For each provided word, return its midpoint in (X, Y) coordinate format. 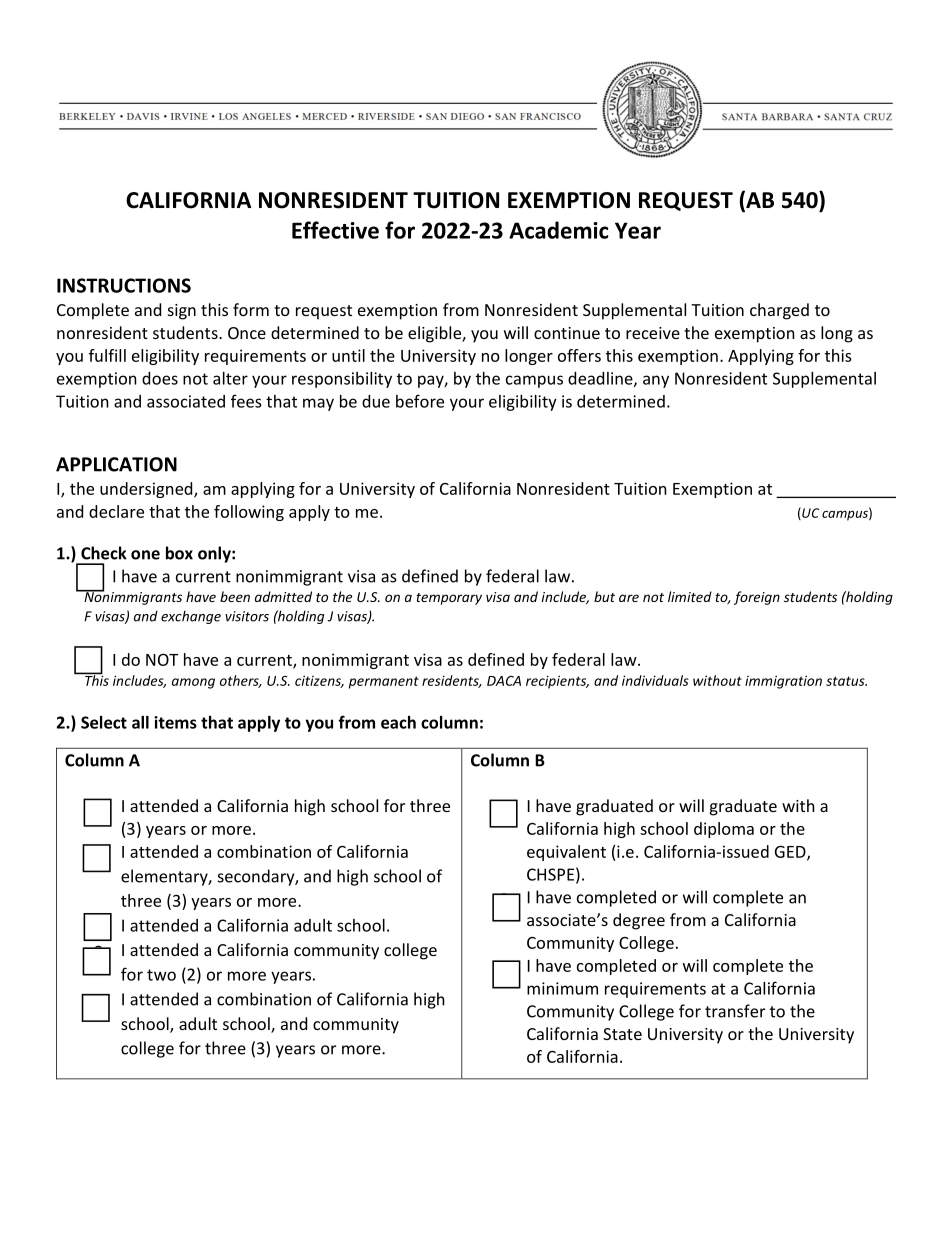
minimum (562, 988)
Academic (559, 230)
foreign (757, 598)
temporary (449, 599)
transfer (735, 1011)
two (161, 975)
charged (779, 311)
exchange (191, 617)
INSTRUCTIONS (124, 285)
